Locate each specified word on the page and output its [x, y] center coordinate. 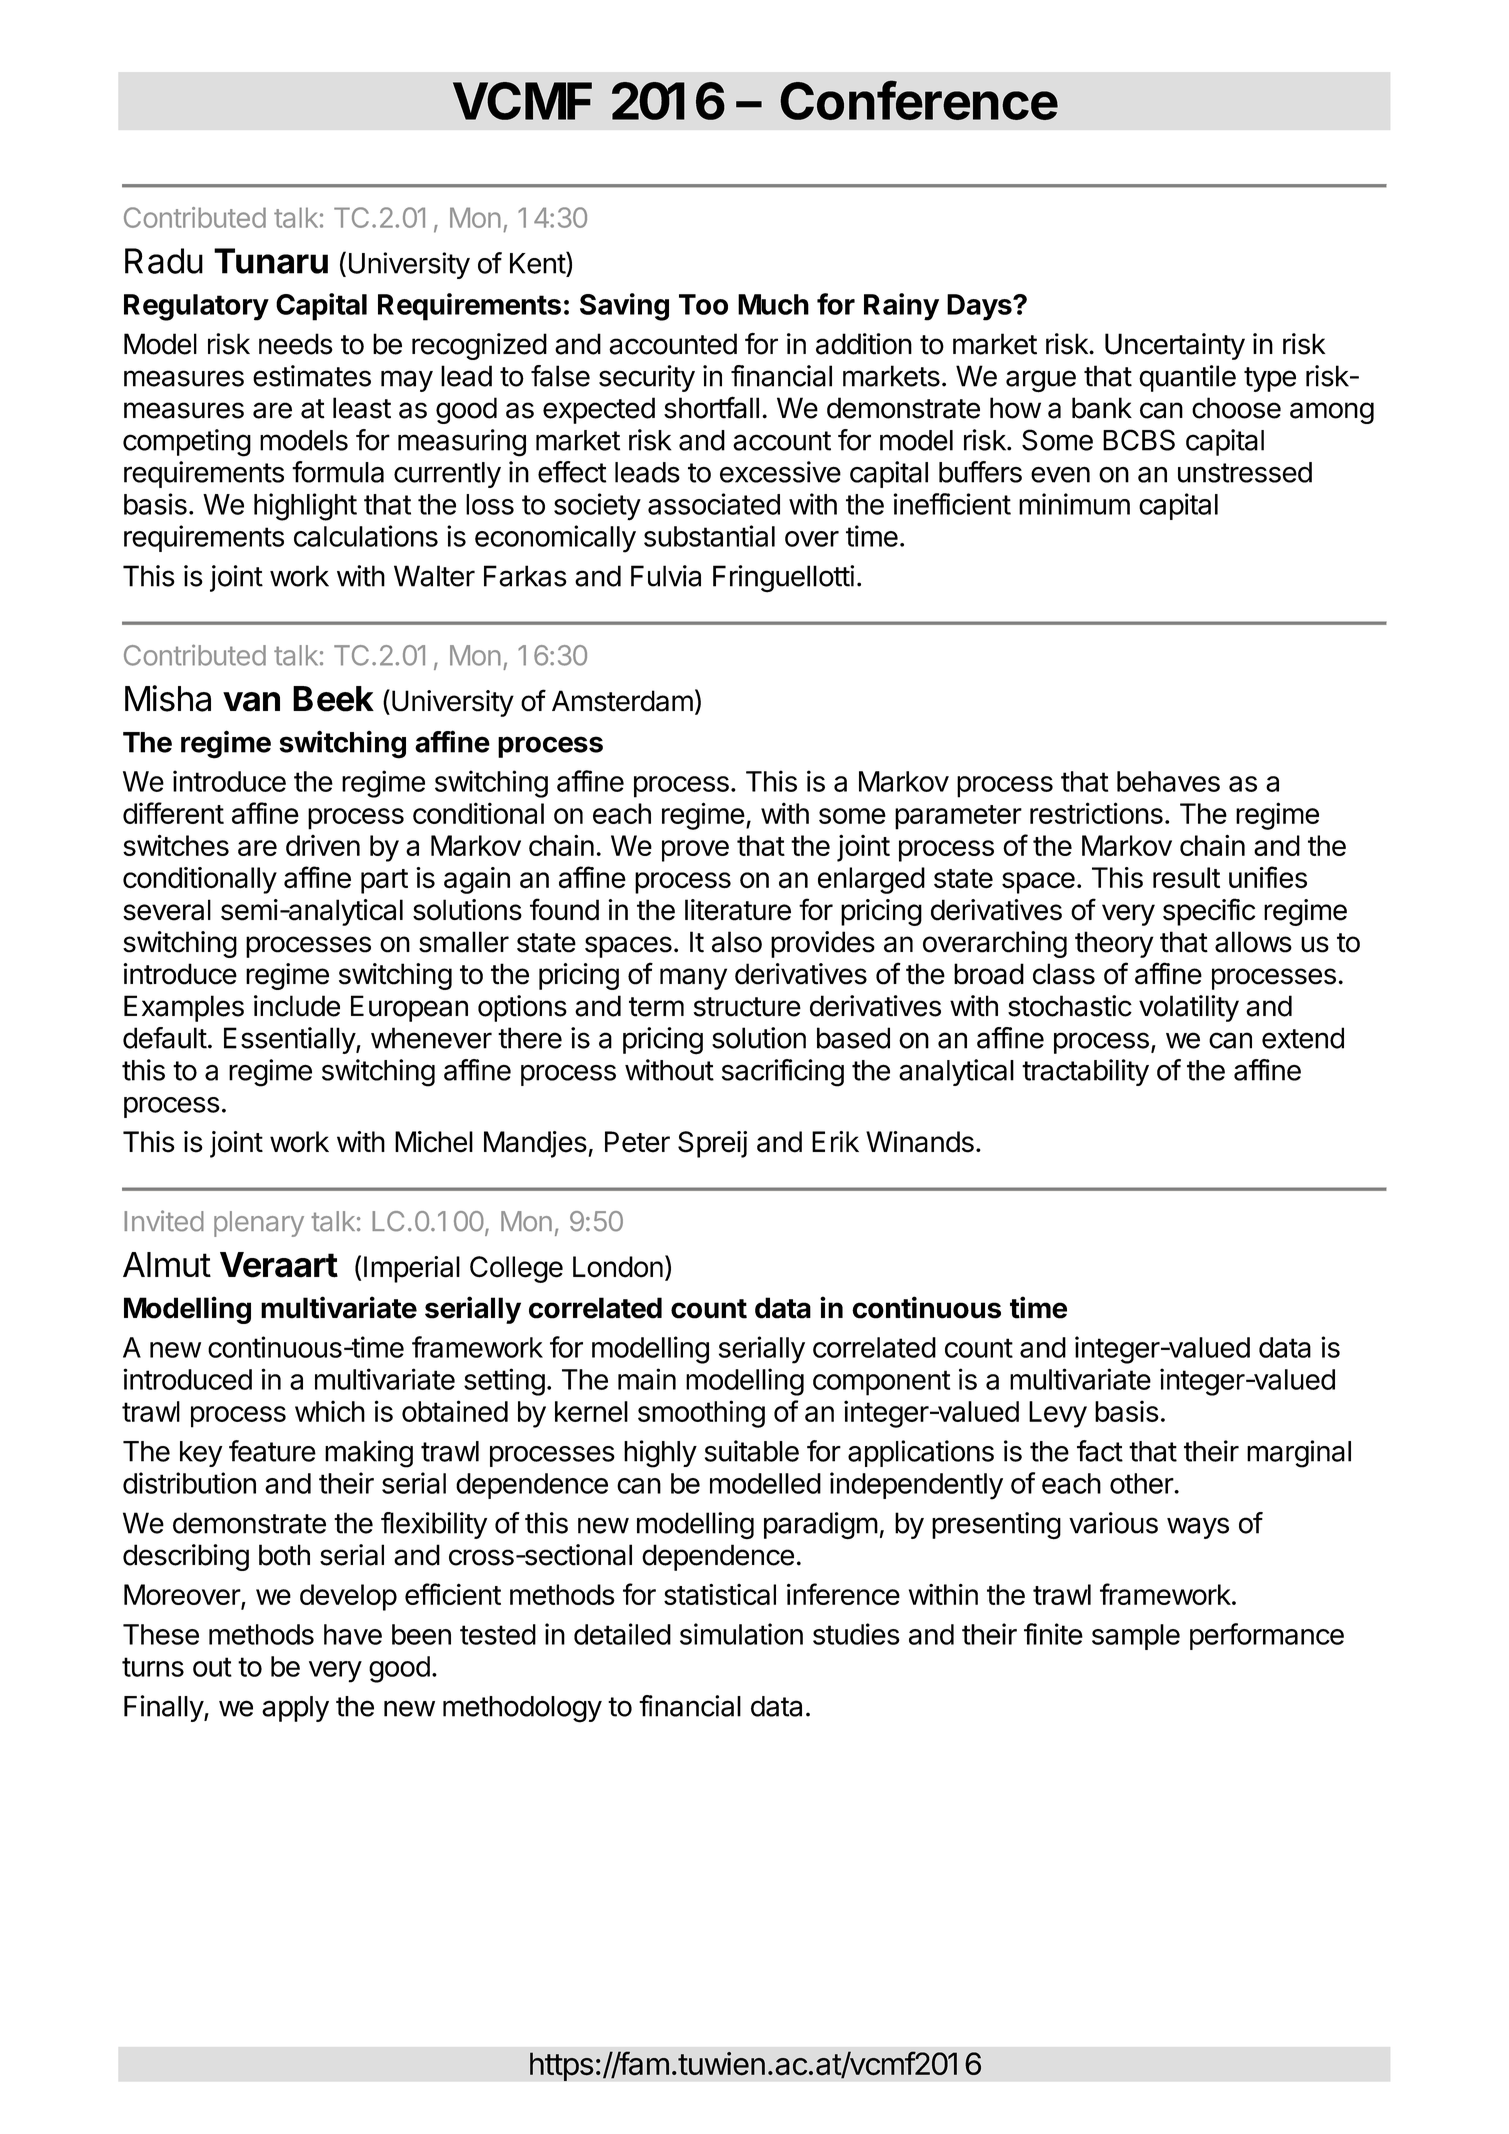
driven [323, 845]
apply [295, 1709]
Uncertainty [1175, 346]
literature [738, 910]
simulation [741, 1634]
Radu [164, 261]
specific [1209, 912]
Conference [919, 100]
